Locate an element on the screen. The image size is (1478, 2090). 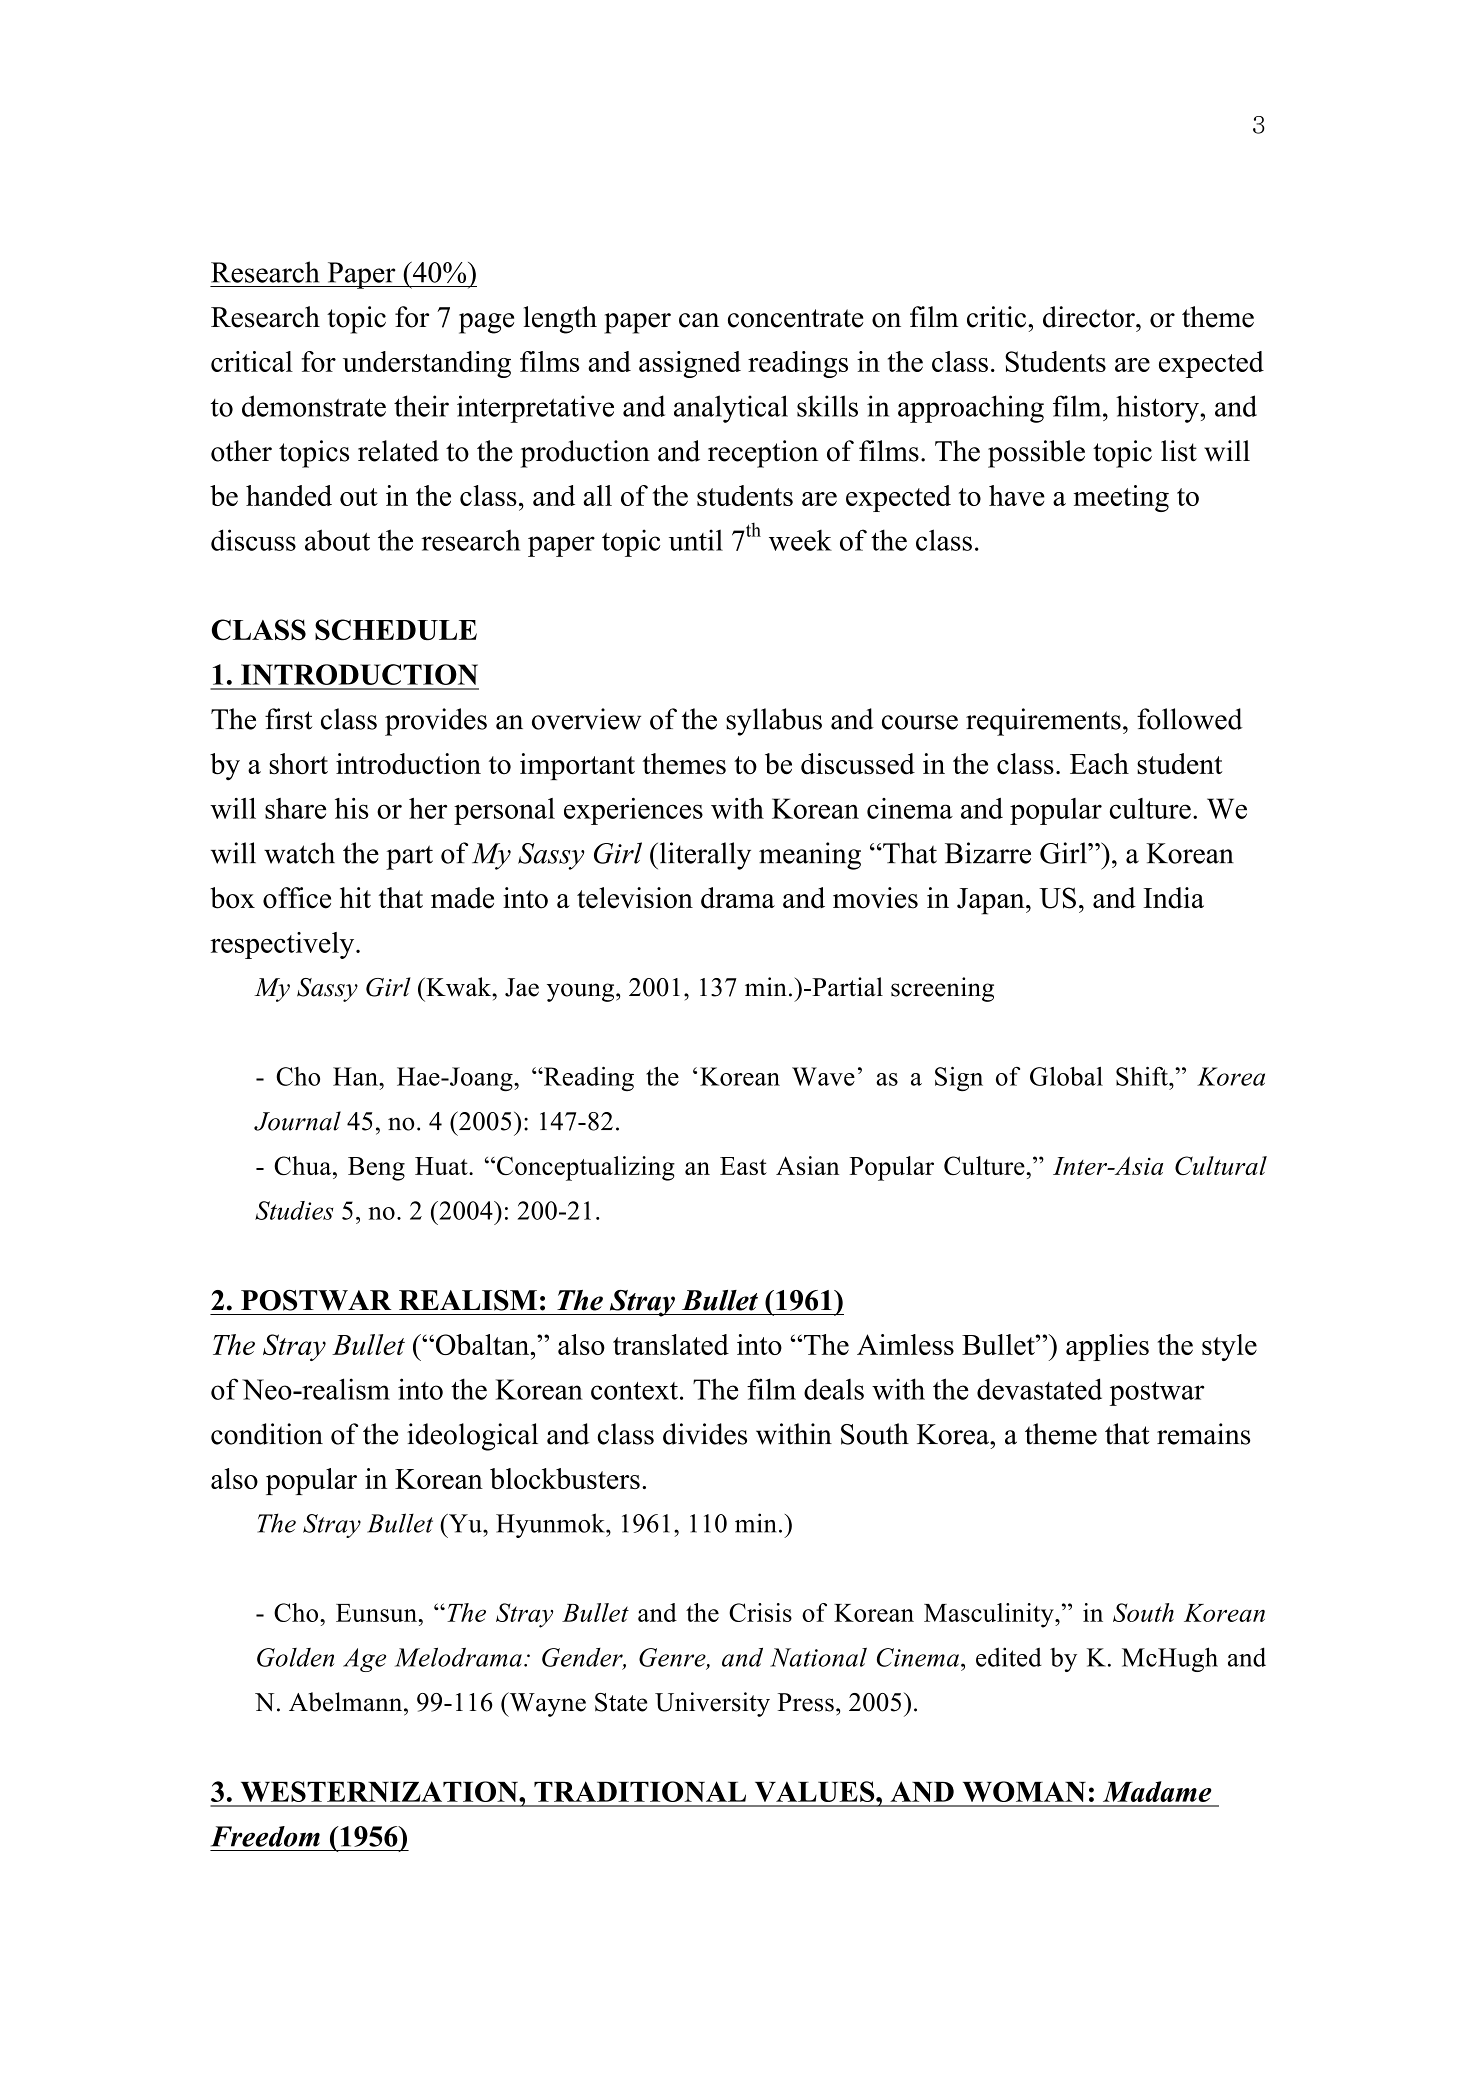
director is located at coordinates (1090, 317).
